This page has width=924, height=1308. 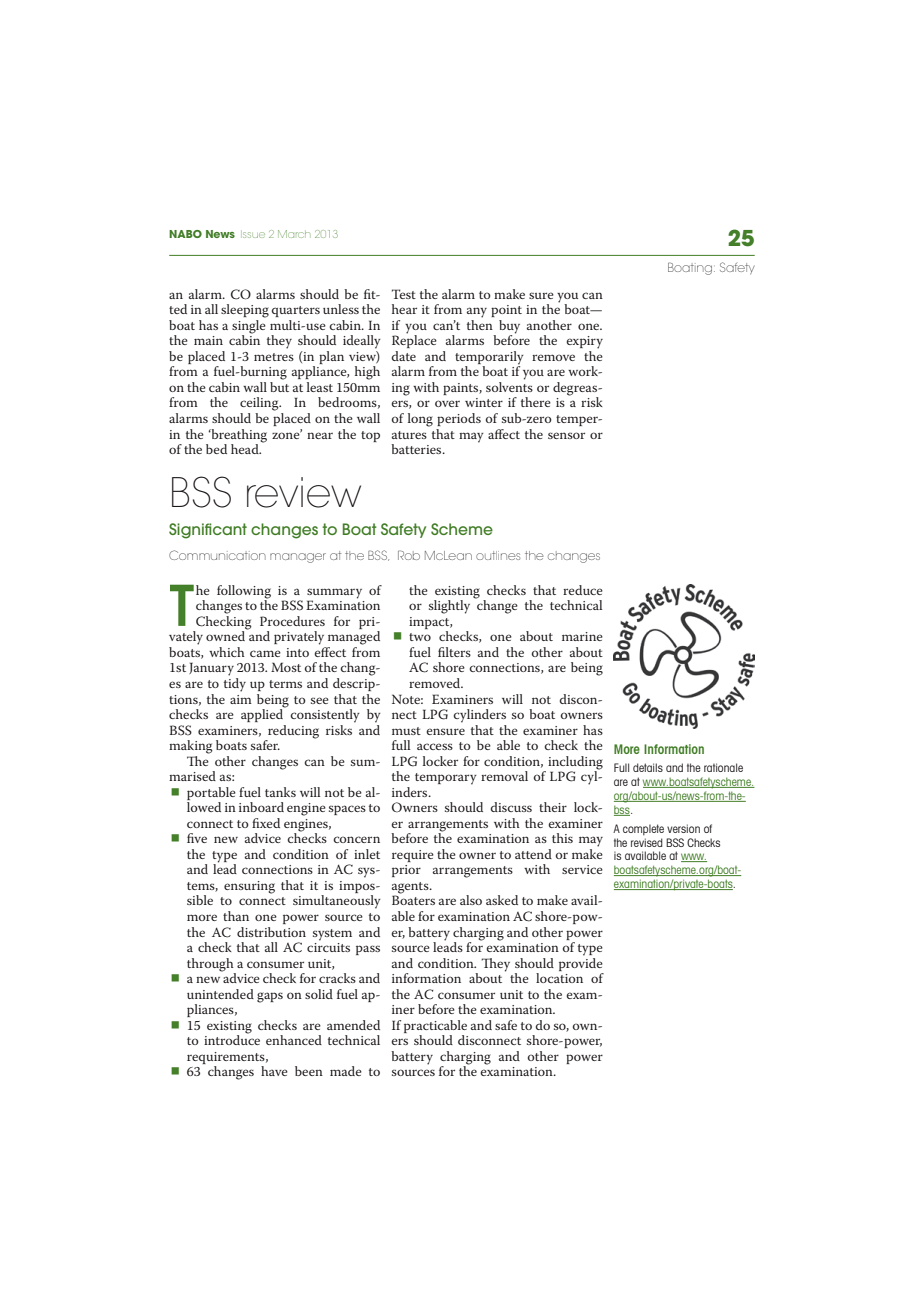 I want to click on batteries, so click(x=417, y=449).
